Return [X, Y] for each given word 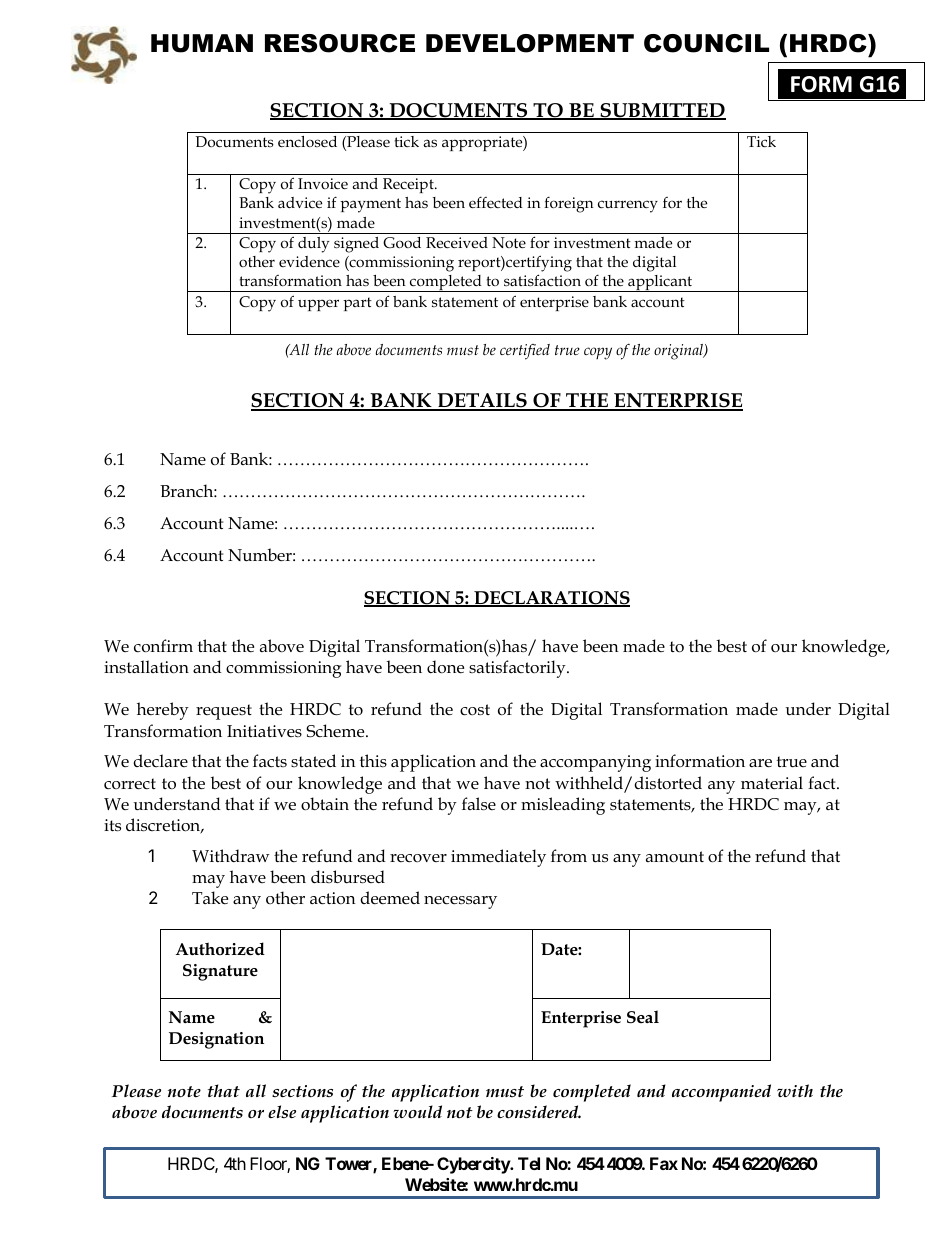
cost [475, 710]
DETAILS [482, 401]
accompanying [595, 763]
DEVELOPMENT [530, 43]
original [679, 352]
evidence [309, 261]
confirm [163, 646]
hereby [163, 711]
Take [210, 898]
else [282, 1111]
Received [457, 242]
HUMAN [202, 43]
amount [675, 857]
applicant [660, 283]
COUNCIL [706, 43]
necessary [460, 902]
